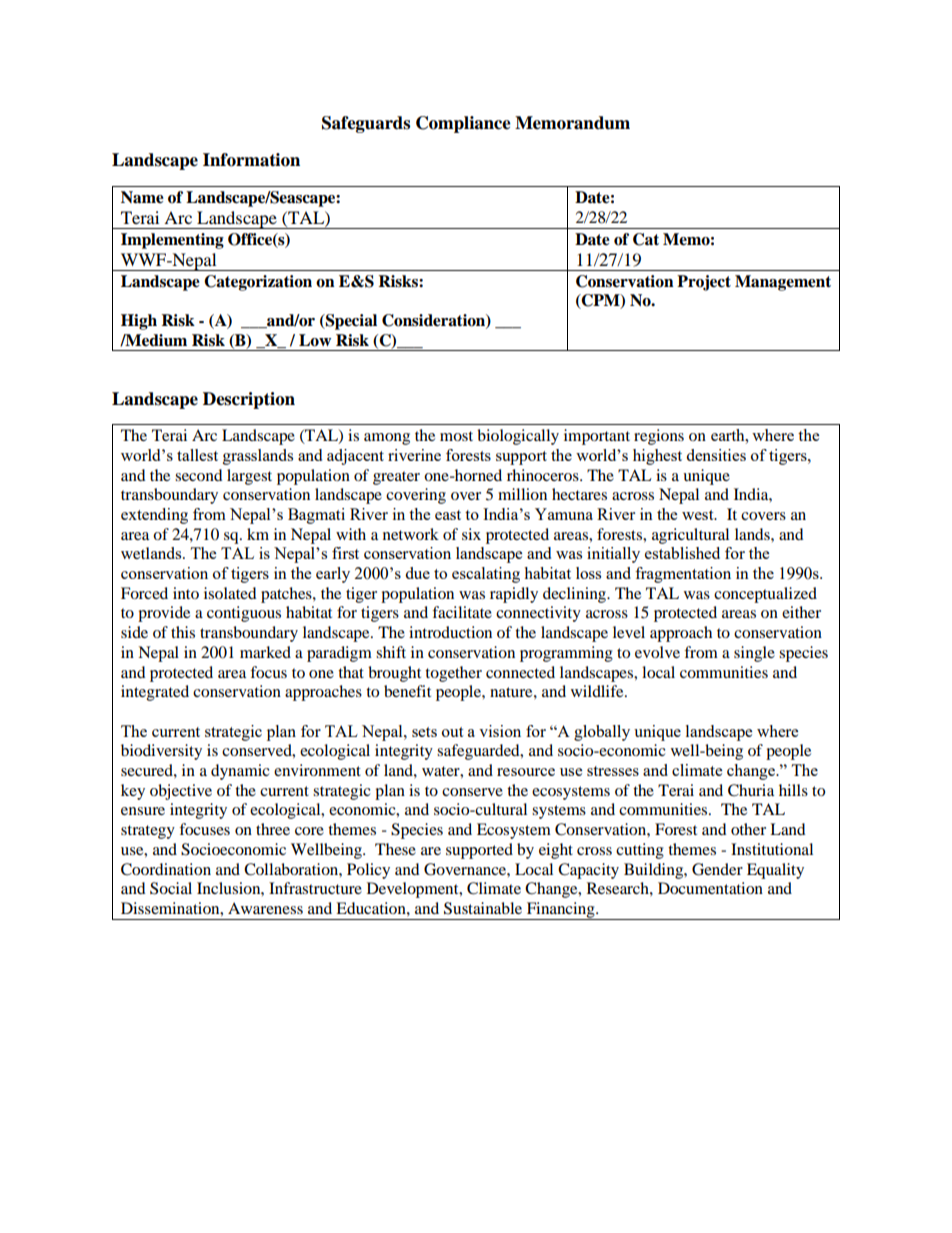 This document has height=1233, width=952. I want to click on Information, so click(251, 160).
